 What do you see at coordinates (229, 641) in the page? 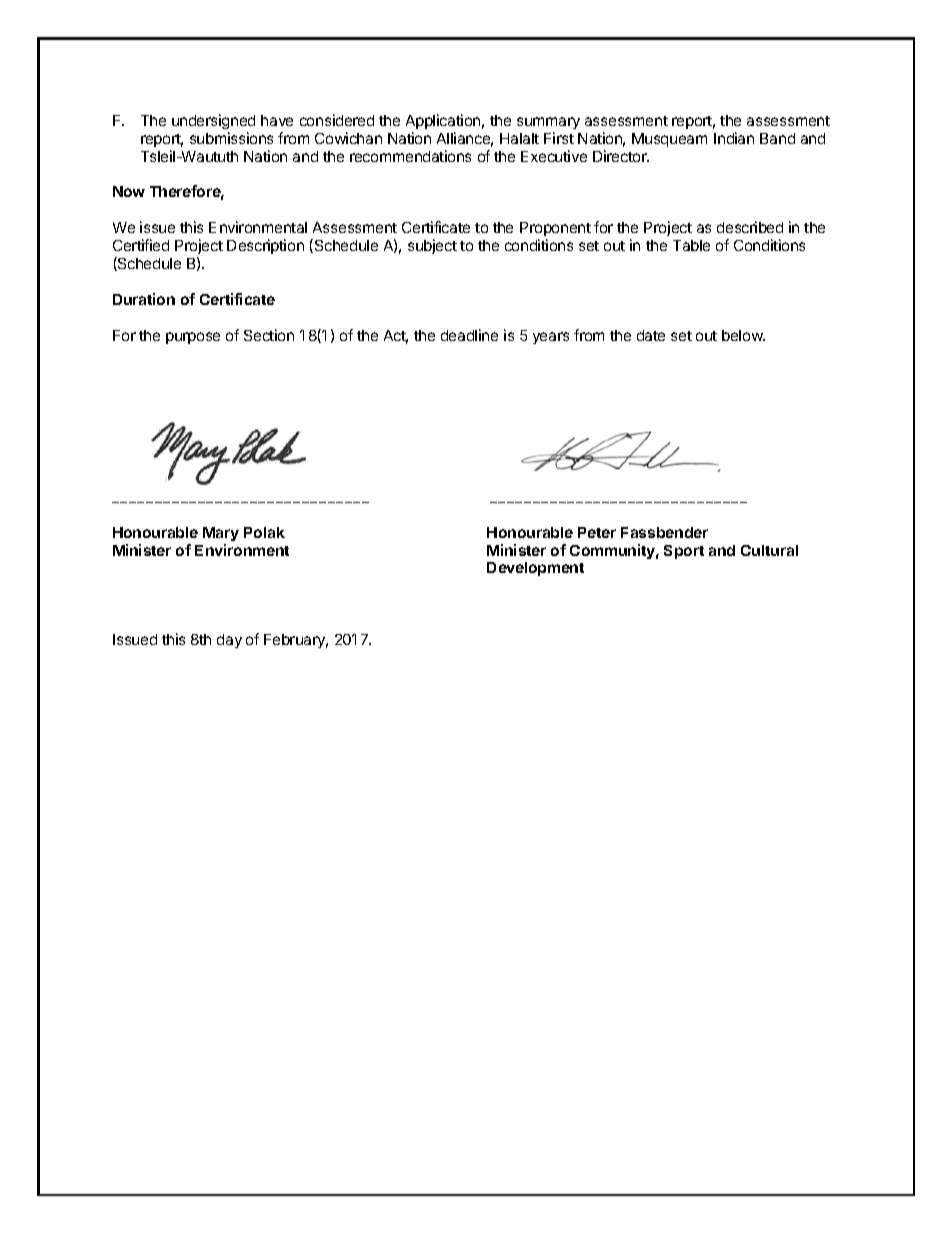
I see `day` at bounding box center [229, 641].
